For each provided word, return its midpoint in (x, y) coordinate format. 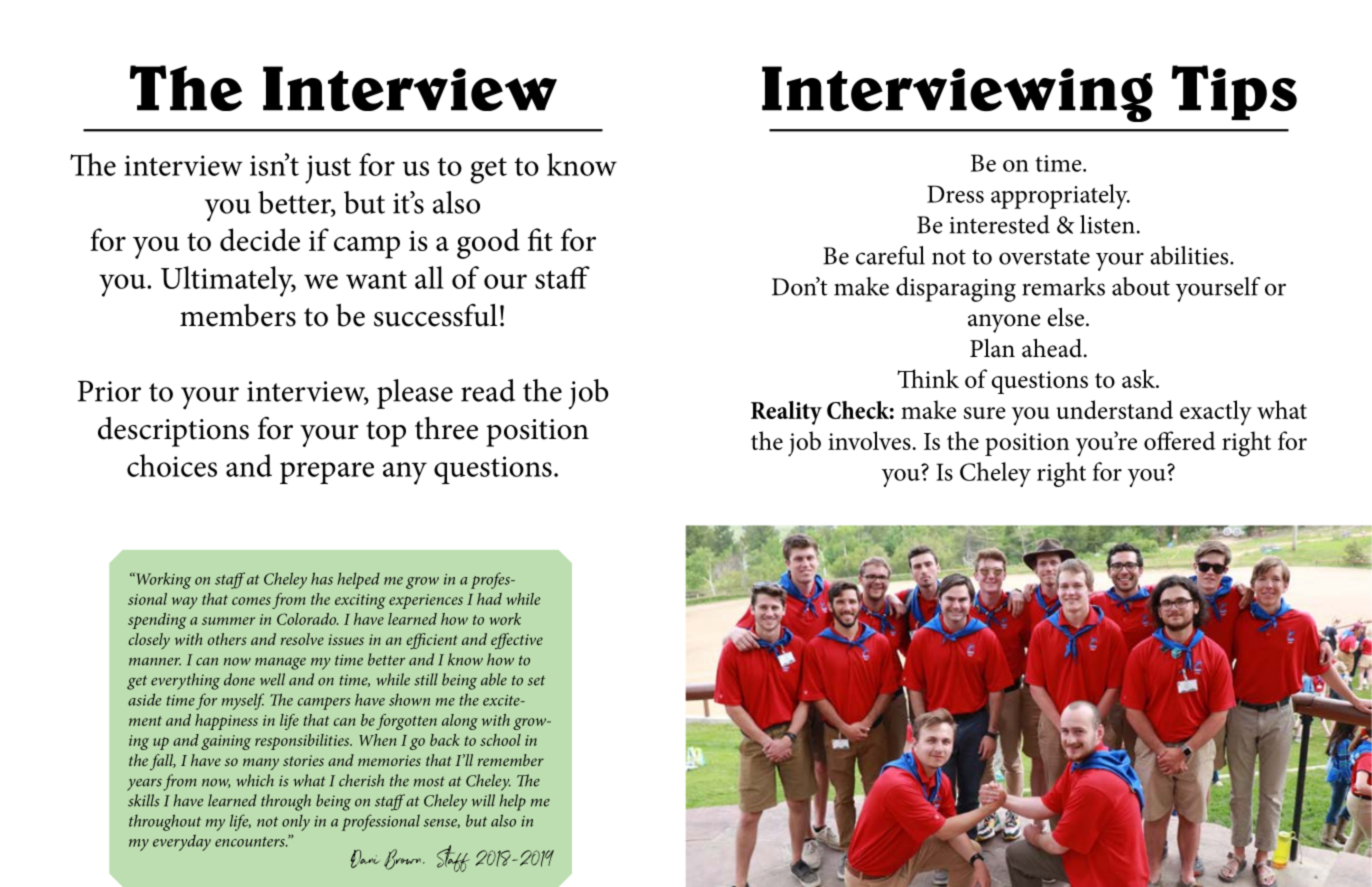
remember (511, 760)
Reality (786, 413)
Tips (1234, 92)
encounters (251, 842)
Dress (955, 194)
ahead (1053, 348)
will (483, 800)
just (328, 169)
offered (1179, 440)
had (489, 599)
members (238, 315)
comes (251, 601)
